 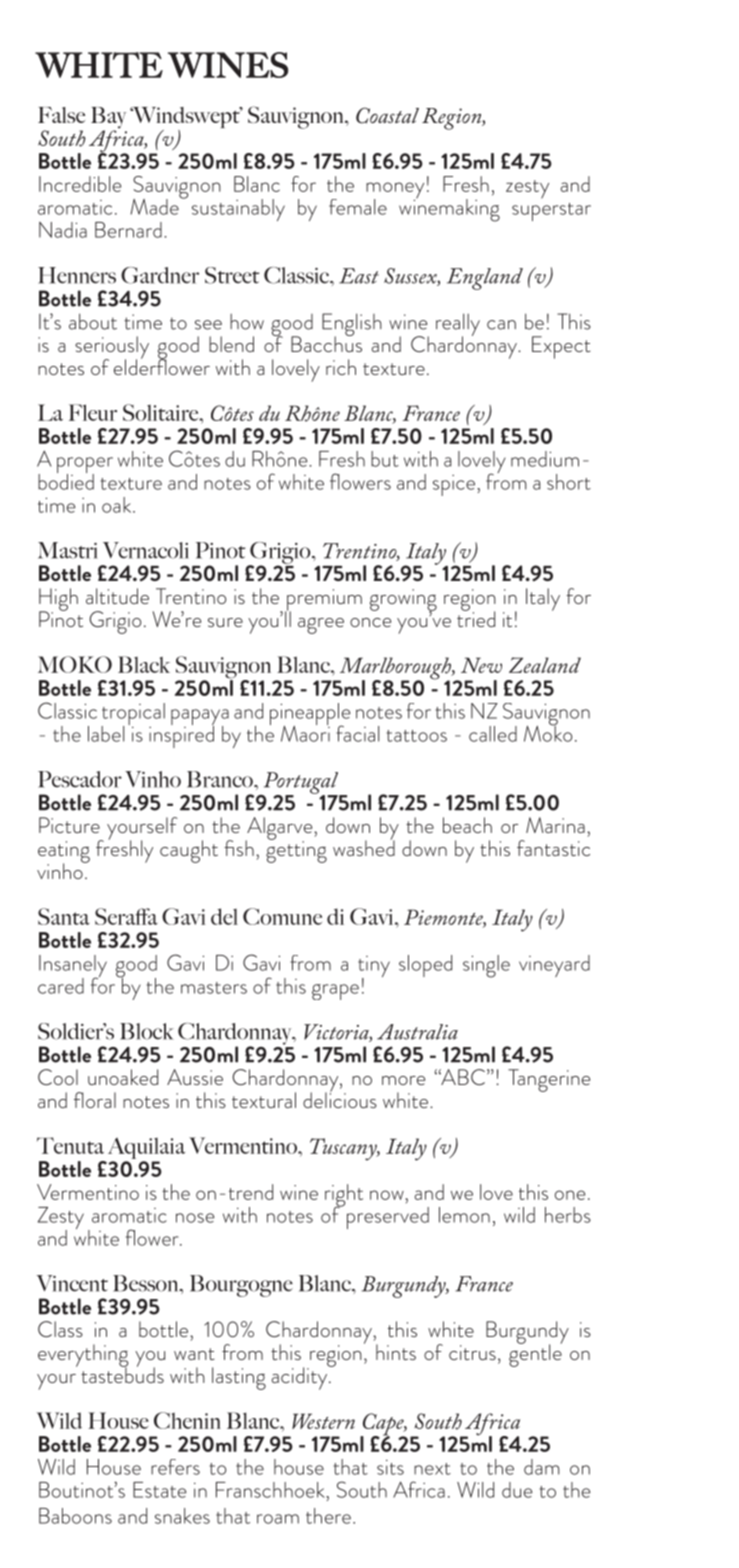 What do you see at coordinates (358, 207) in the screenshot?
I see `female` at bounding box center [358, 207].
